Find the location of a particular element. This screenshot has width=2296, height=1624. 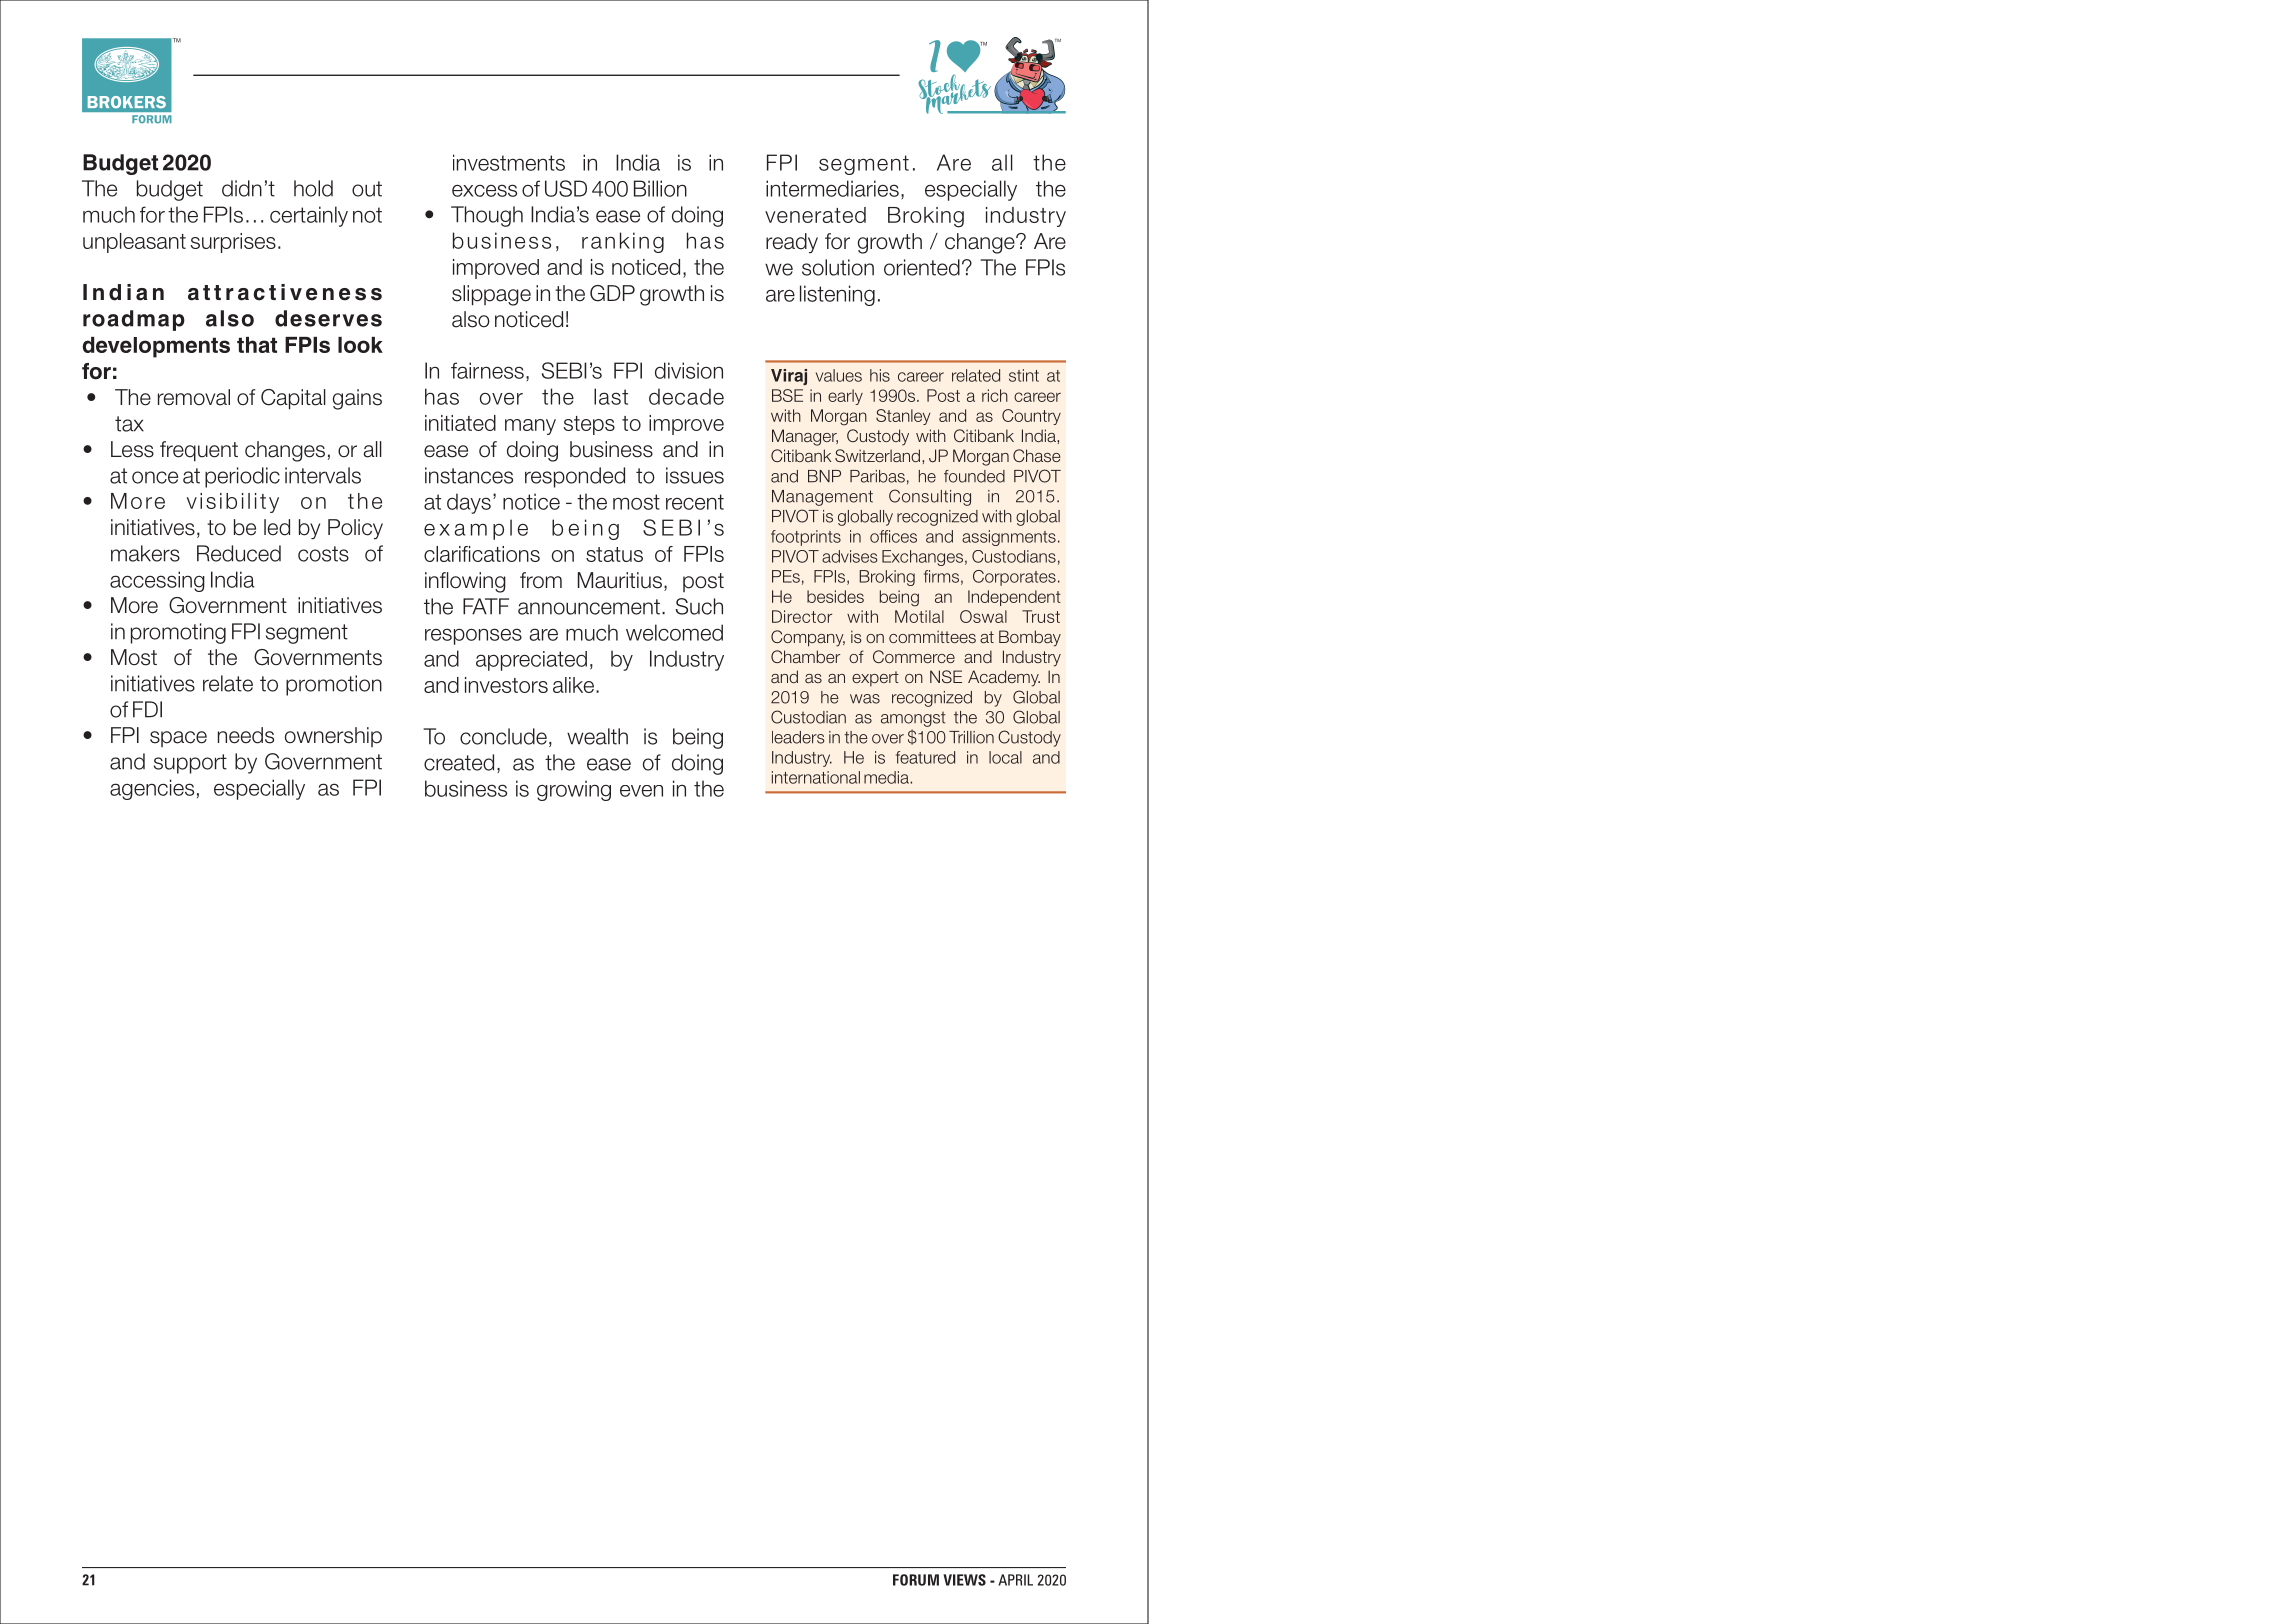

agencies is located at coordinates (152, 789).
